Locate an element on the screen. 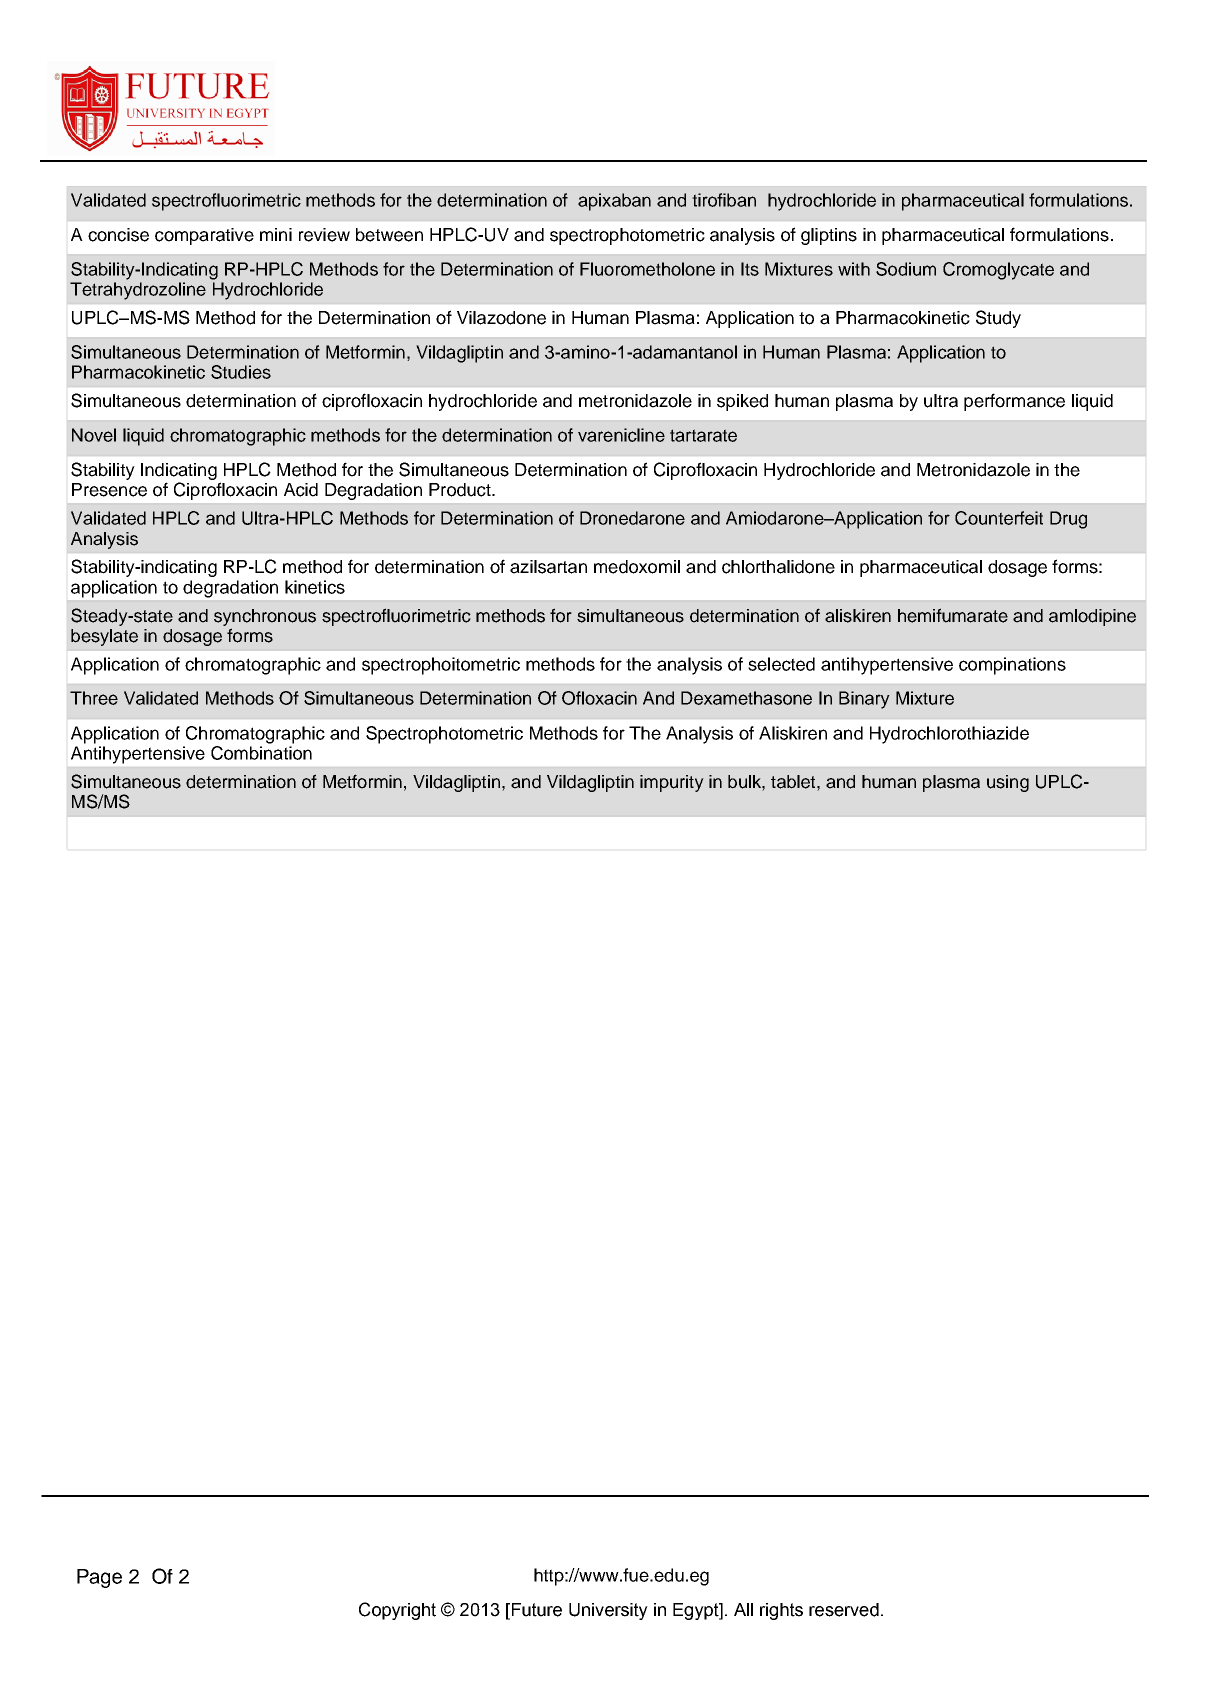  Copyright is located at coordinates (397, 1611).
